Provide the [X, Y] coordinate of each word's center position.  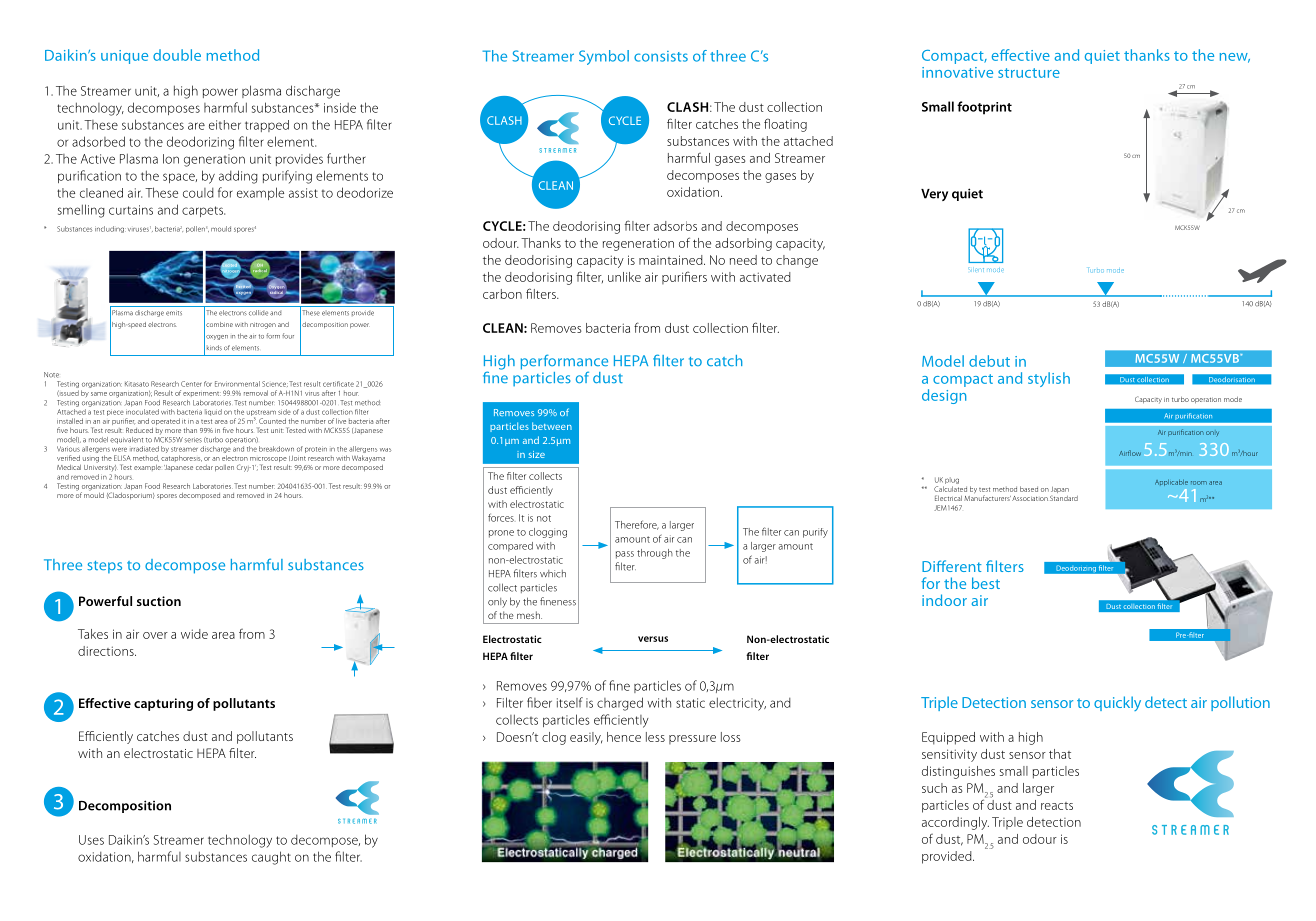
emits [174, 313]
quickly [1117, 703]
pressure [692, 739]
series [193, 440]
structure [1029, 73]
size [537, 454]
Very [934, 195]
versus [653, 639]
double [177, 55]
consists [661, 56]
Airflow [1130, 453]
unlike [624, 277]
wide [194, 634]
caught [271, 858]
